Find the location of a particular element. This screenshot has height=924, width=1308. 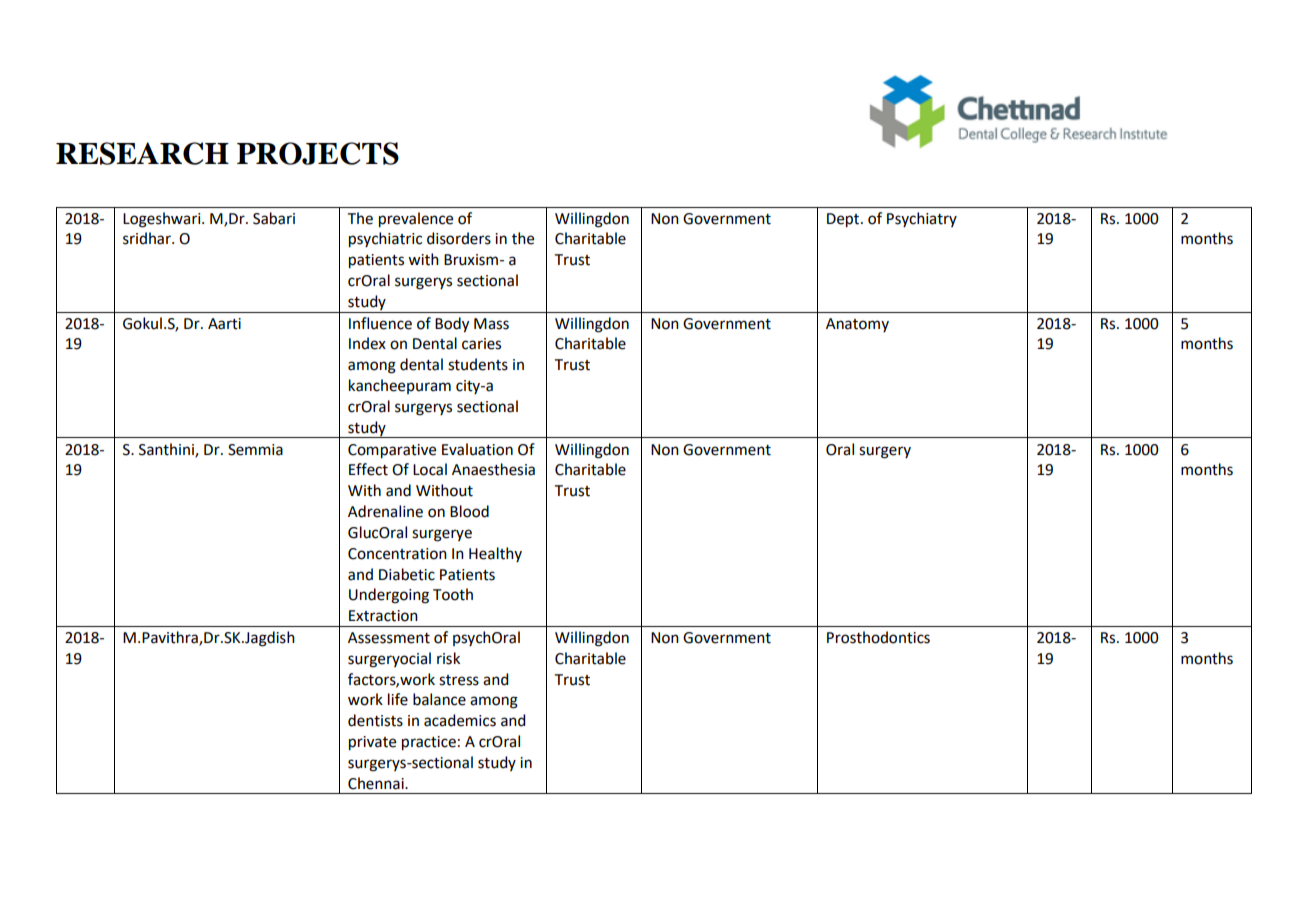

Tooth is located at coordinates (453, 594).
